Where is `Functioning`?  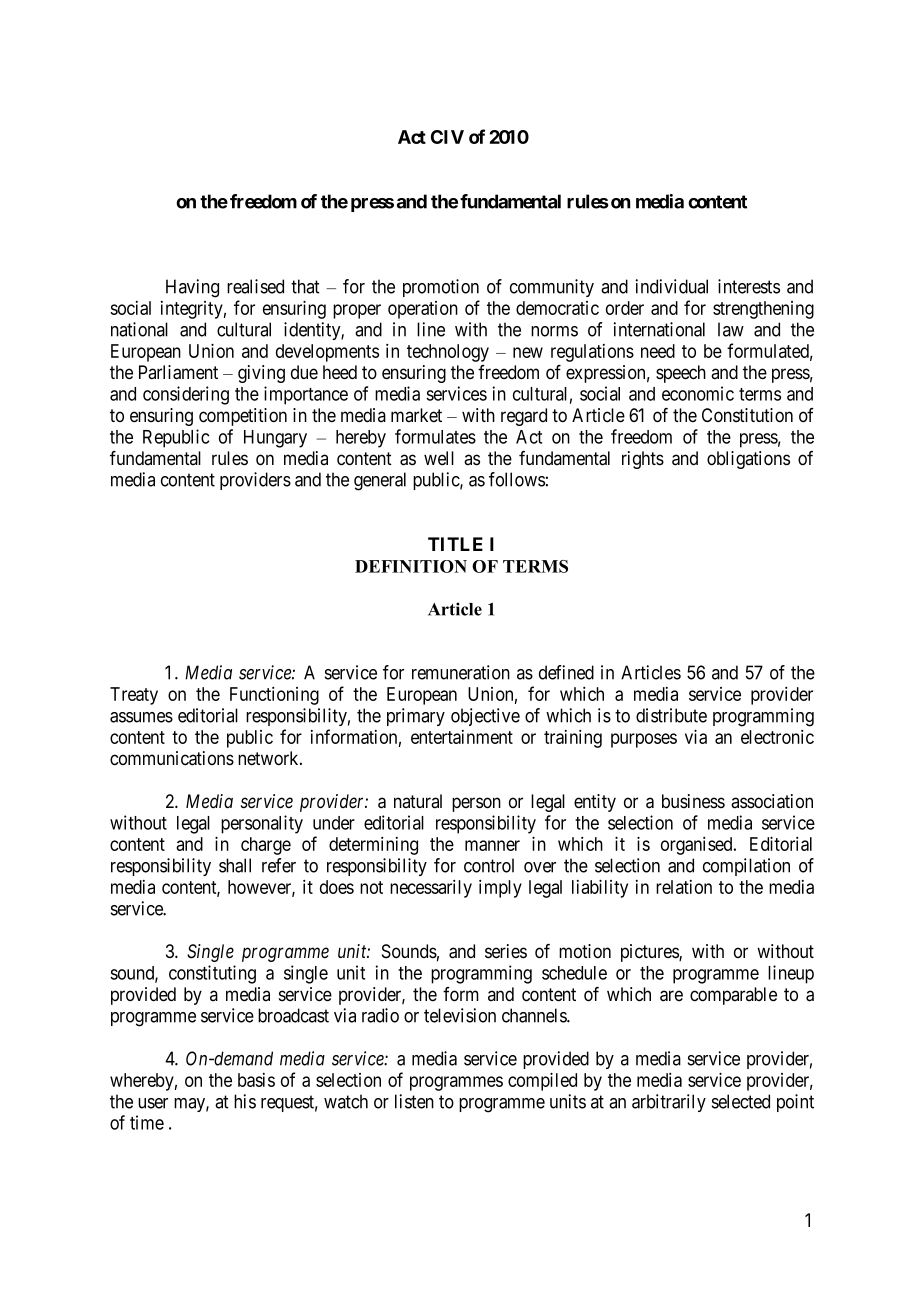 Functioning is located at coordinates (274, 696).
